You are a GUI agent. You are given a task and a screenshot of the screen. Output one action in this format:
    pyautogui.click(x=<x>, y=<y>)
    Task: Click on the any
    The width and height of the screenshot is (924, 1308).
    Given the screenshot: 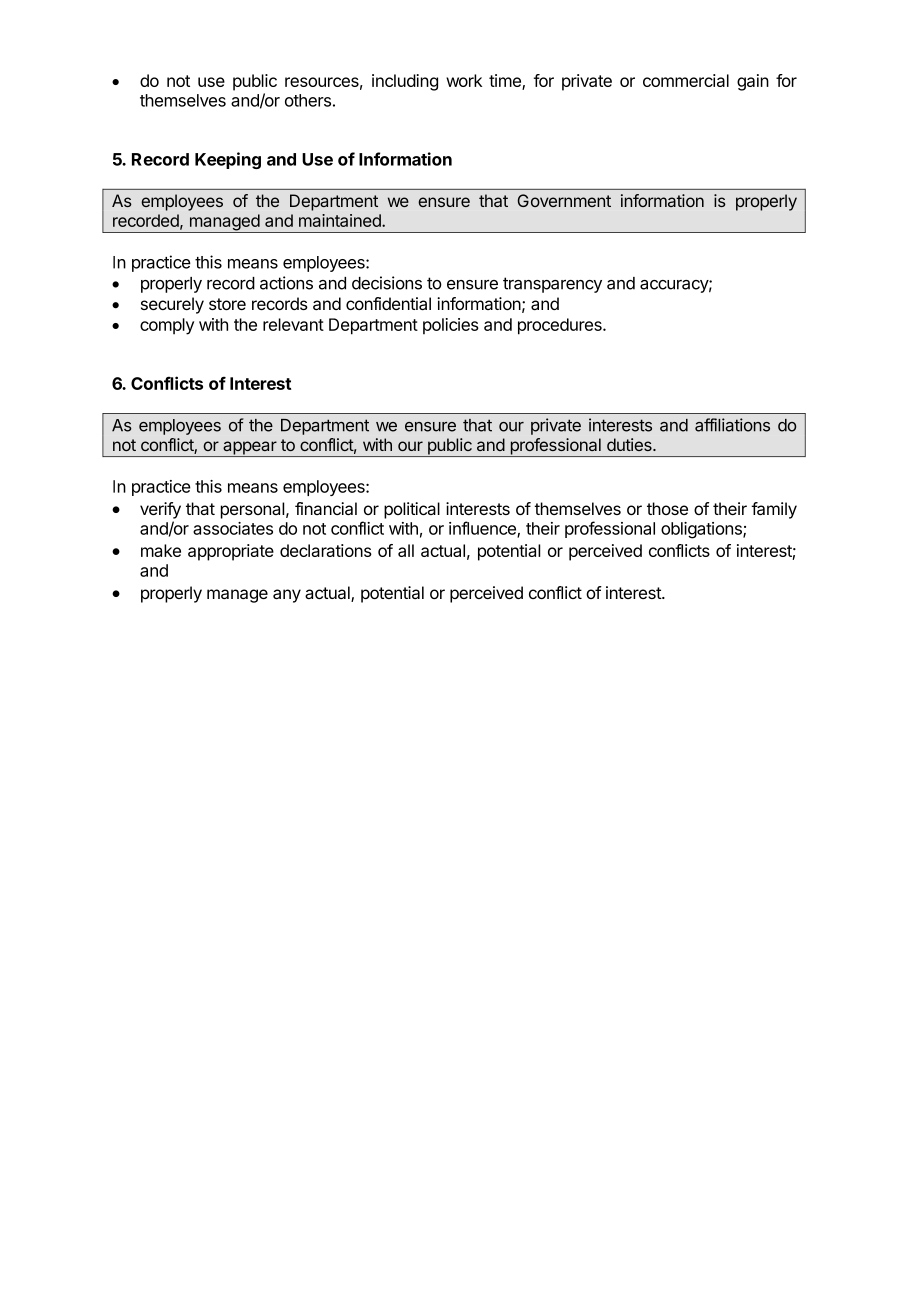 What is the action you would take?
    pyautogui.click(x=287, y=596)
